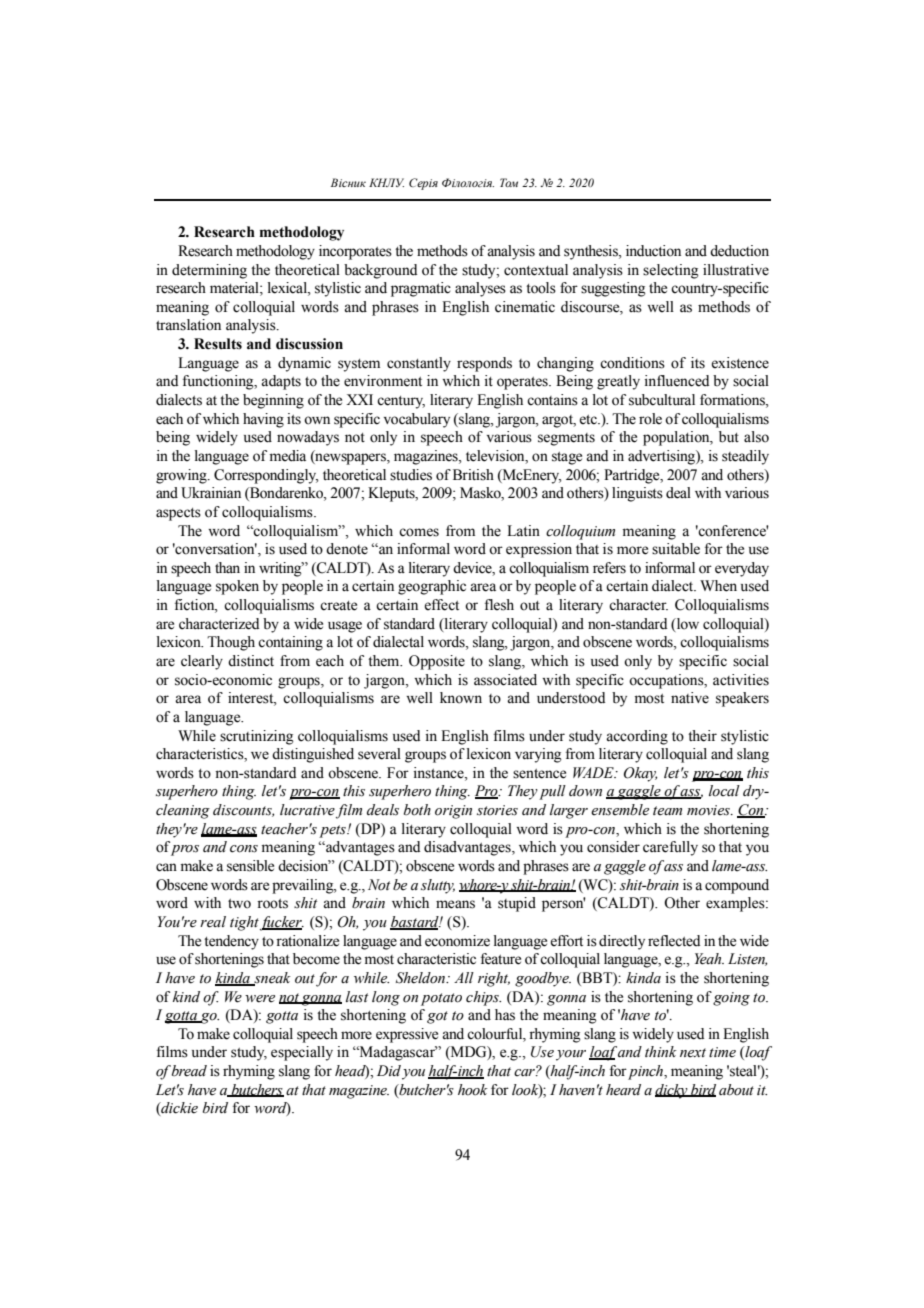  What do you see at coordinates (690, 698) in the screenshot?
I see `native` at bounding box center [690, 698].
